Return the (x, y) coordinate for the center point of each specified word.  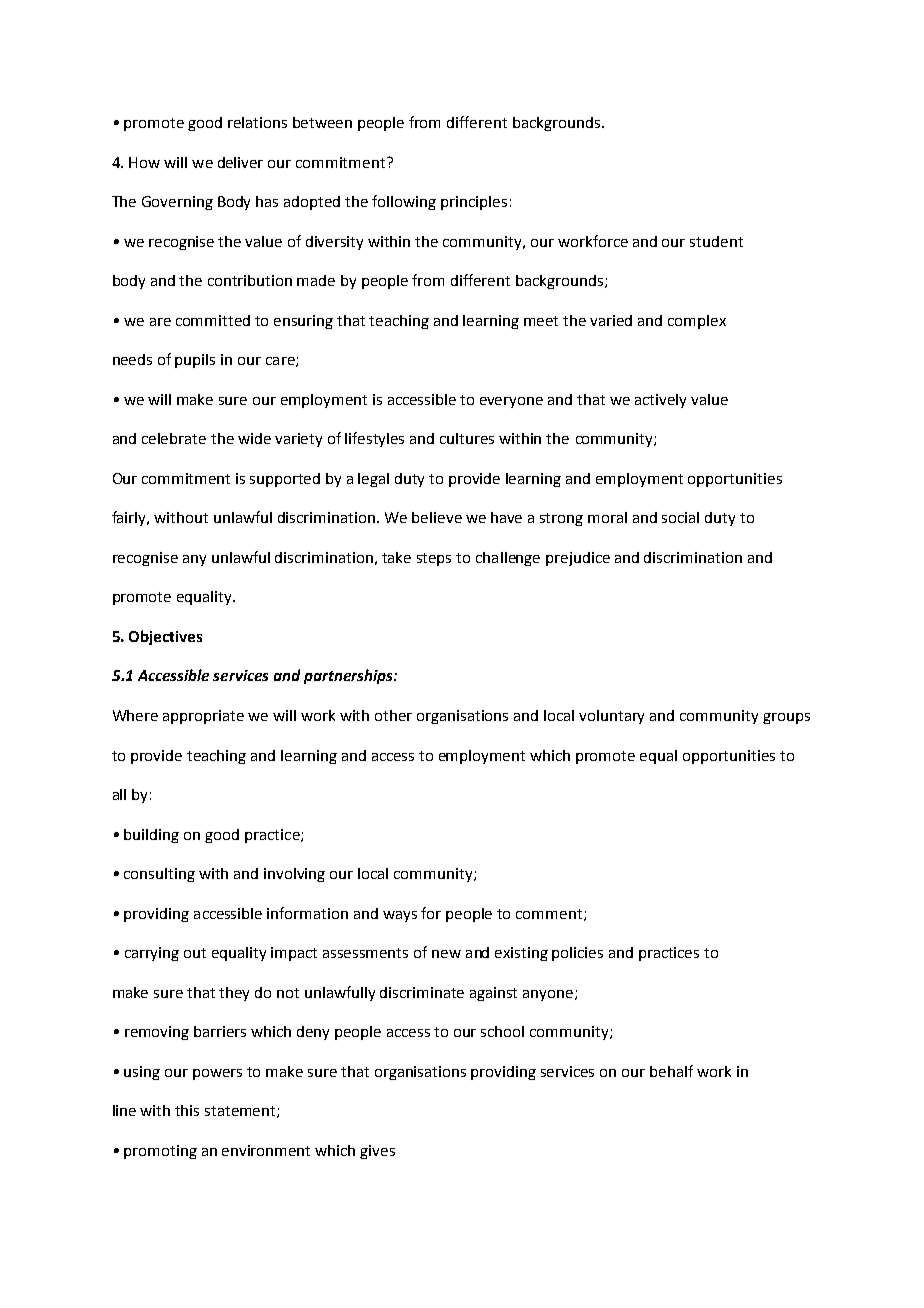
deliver (240, 162)
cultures (467, 438)
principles (474, 203)
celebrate (174, 438)
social (680, 517)
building (151, 836)
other (393, 715)
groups (786, 718)
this (187, 1110)
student (716, 241)
